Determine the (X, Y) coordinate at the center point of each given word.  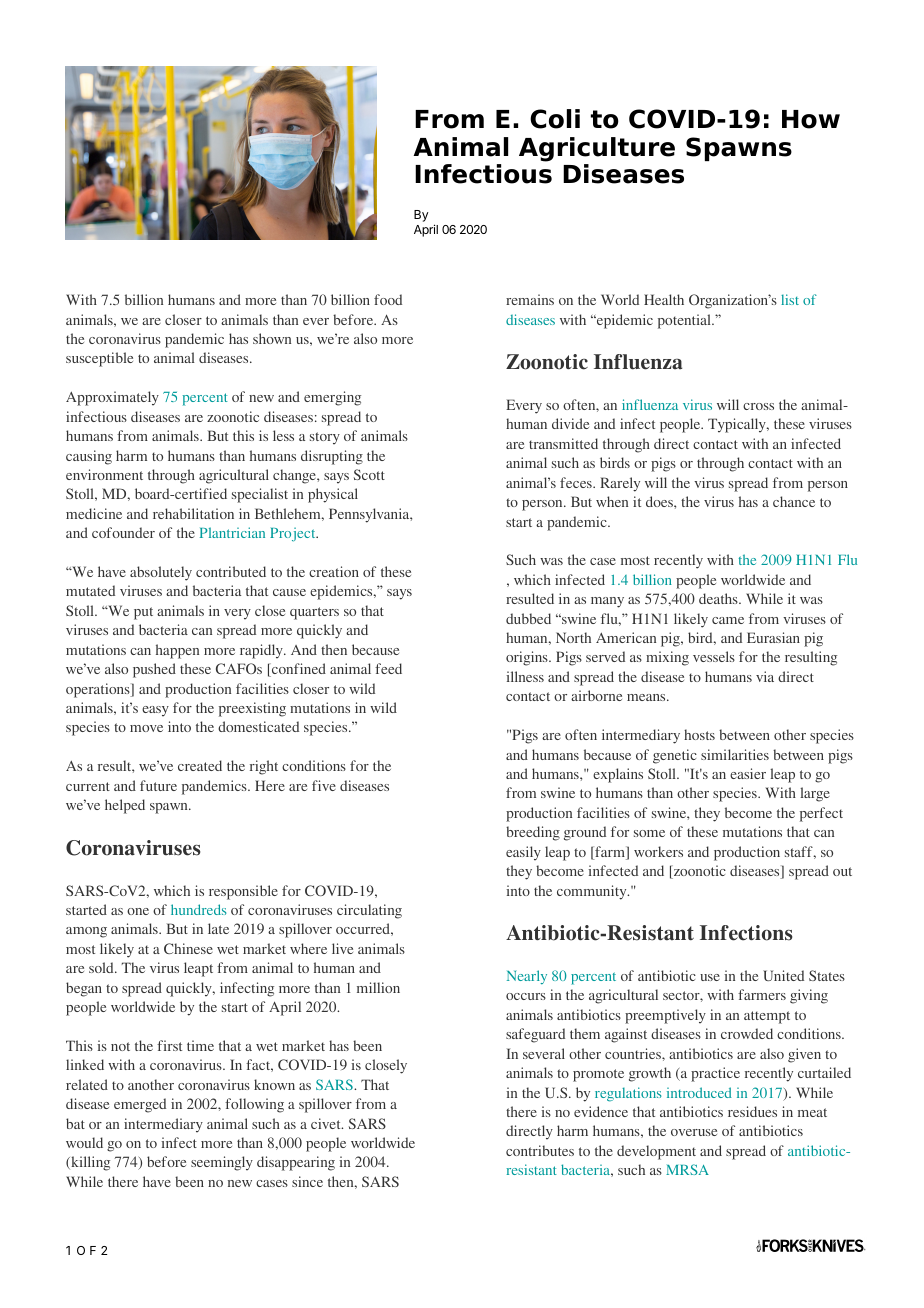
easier (748, 773)
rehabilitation (193, 513)
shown (272, 338)
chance (794, 501)
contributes (540, 1150)
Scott (369, 474)
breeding (533, 833)
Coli (555, 119)
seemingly (222, 1163)
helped (125, 806)
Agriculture (597, 149)
